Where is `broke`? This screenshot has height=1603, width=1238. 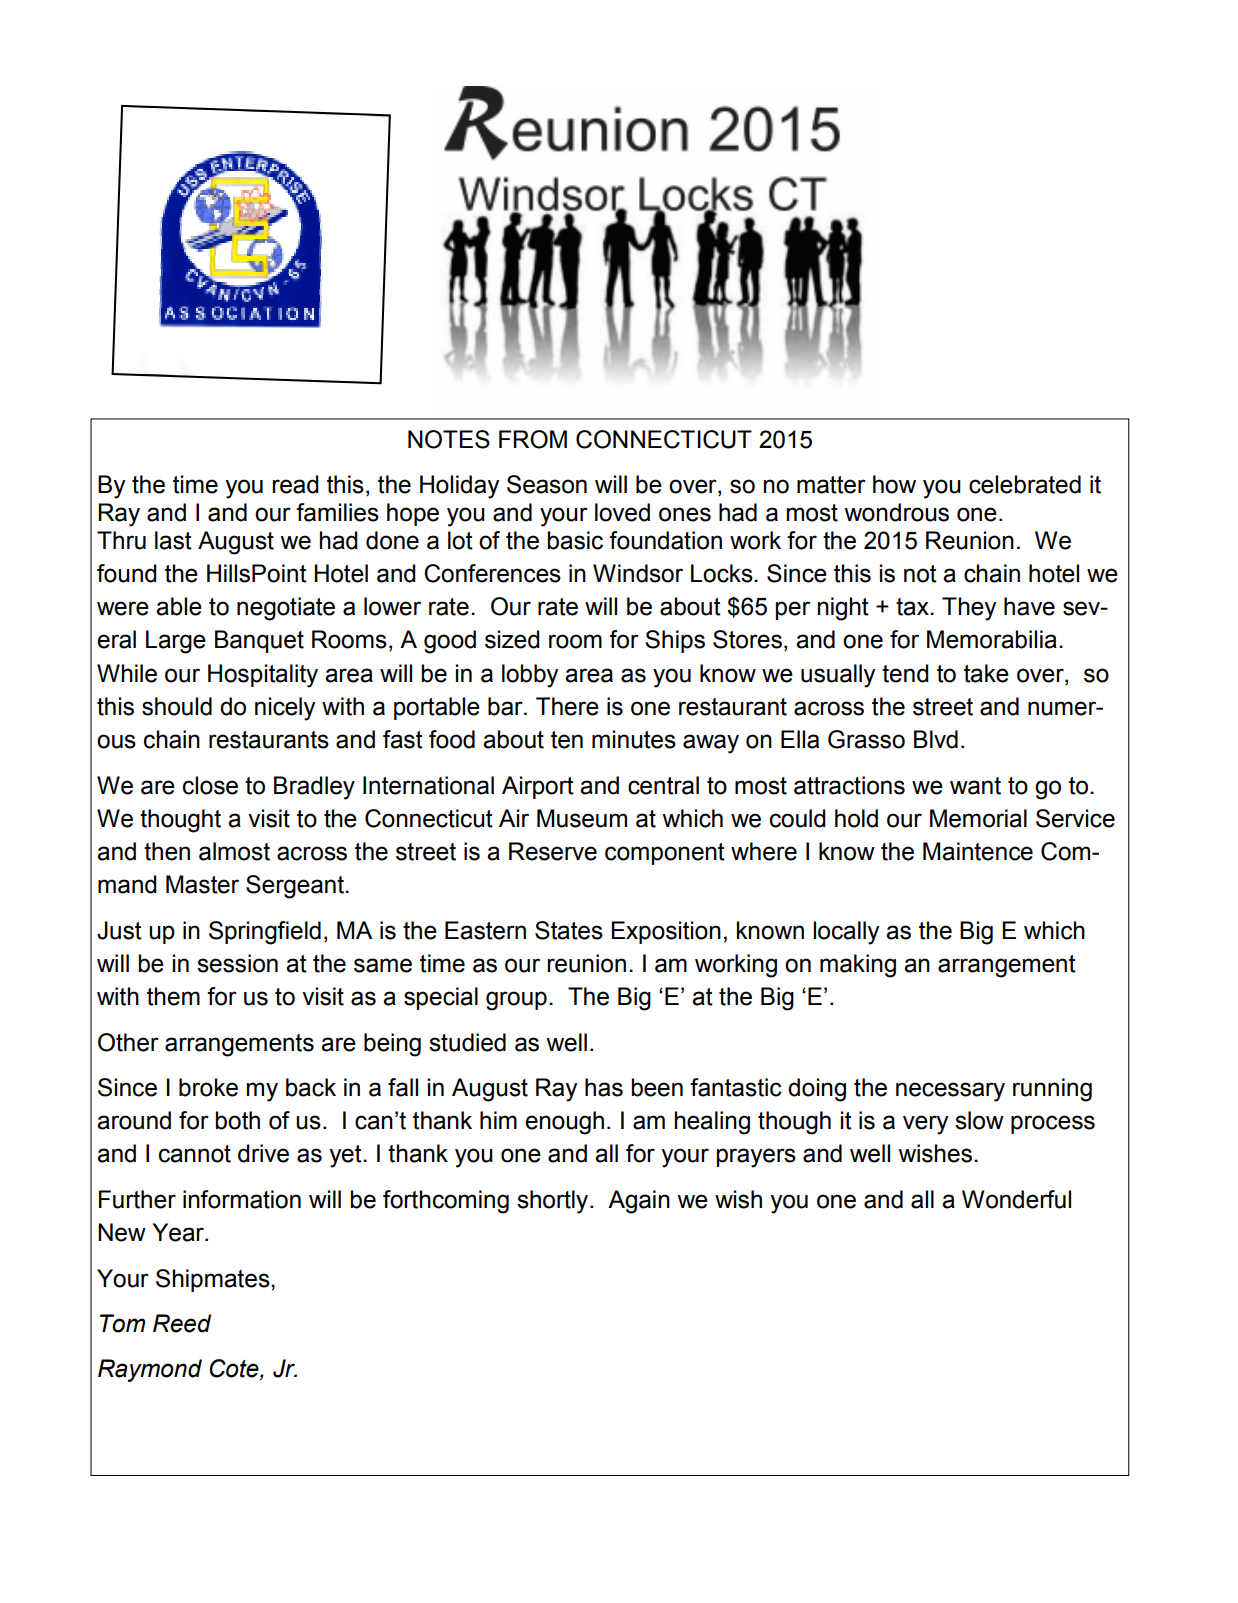 broke is located at coordinates (208, 1087).
